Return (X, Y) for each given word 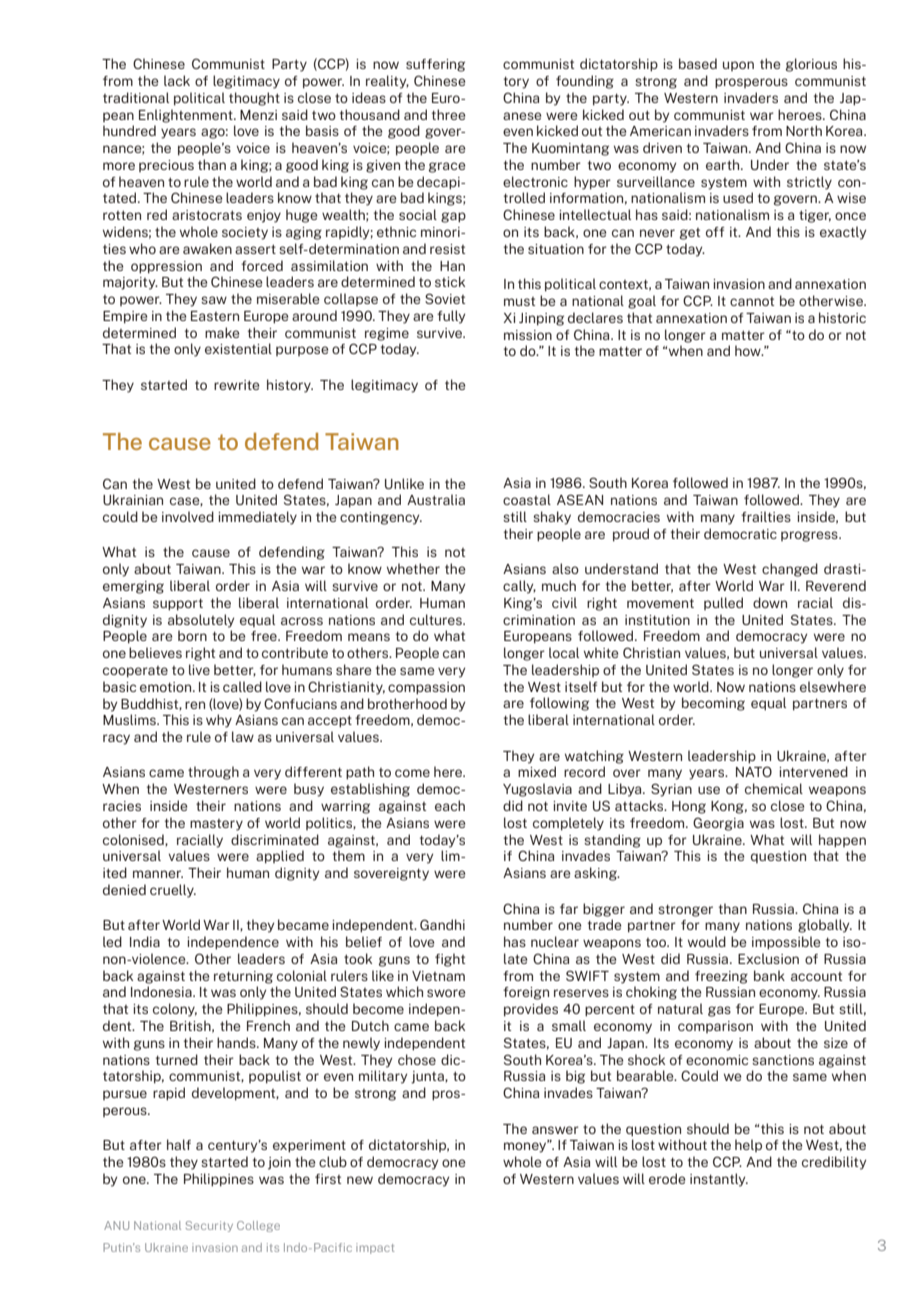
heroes (801, 114)
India (145, 941)
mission (528, 335)
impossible (786, 943)
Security (209, 1226)
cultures (437, 619)
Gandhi (442, 924)
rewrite (236, 385)
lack (177, 80)
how (749, 350)
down (770, 602)
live (199, 669)
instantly (719, 1180)
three (448, 114)
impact (375, 1248)
